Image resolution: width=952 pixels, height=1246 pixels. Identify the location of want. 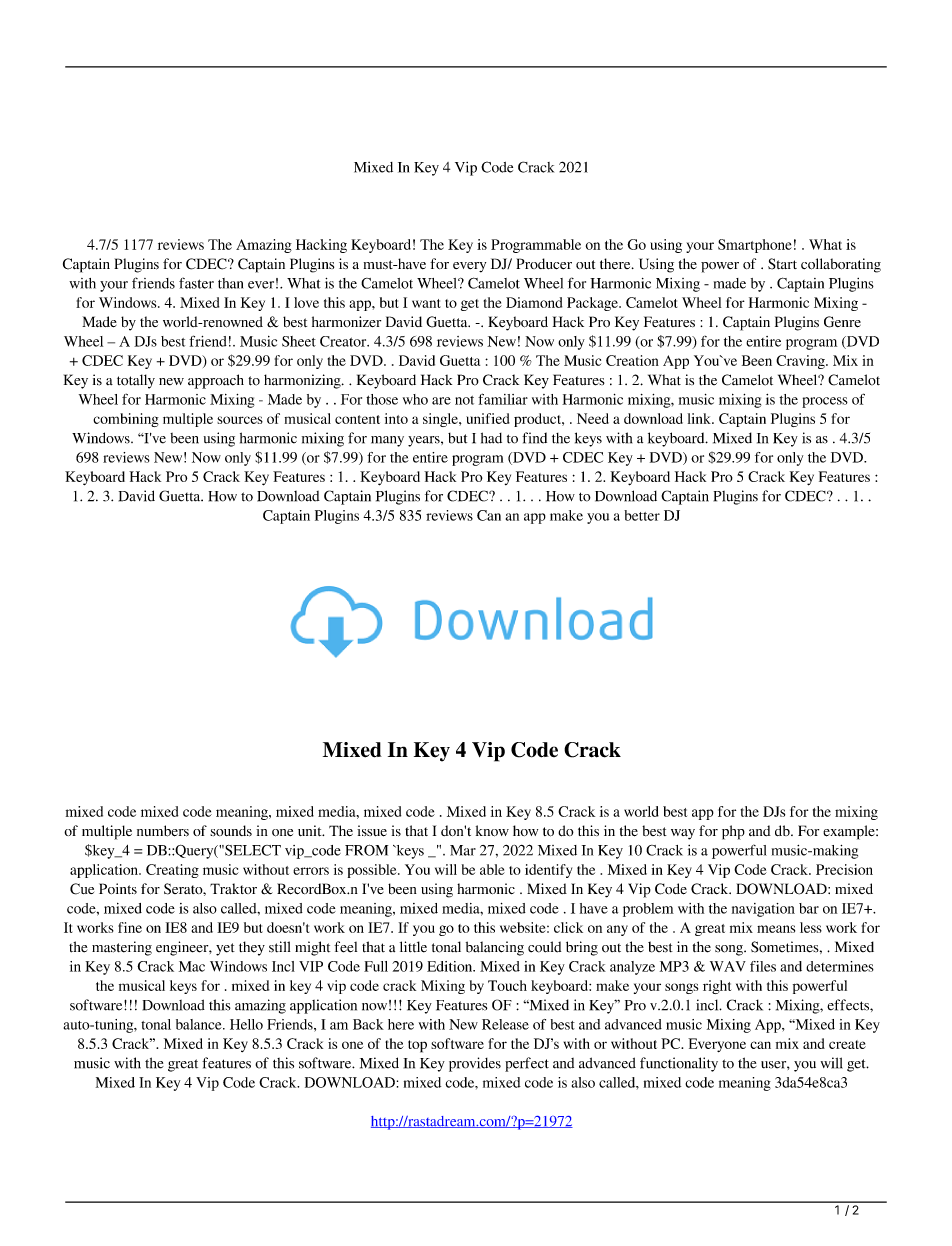
(426, 303).
